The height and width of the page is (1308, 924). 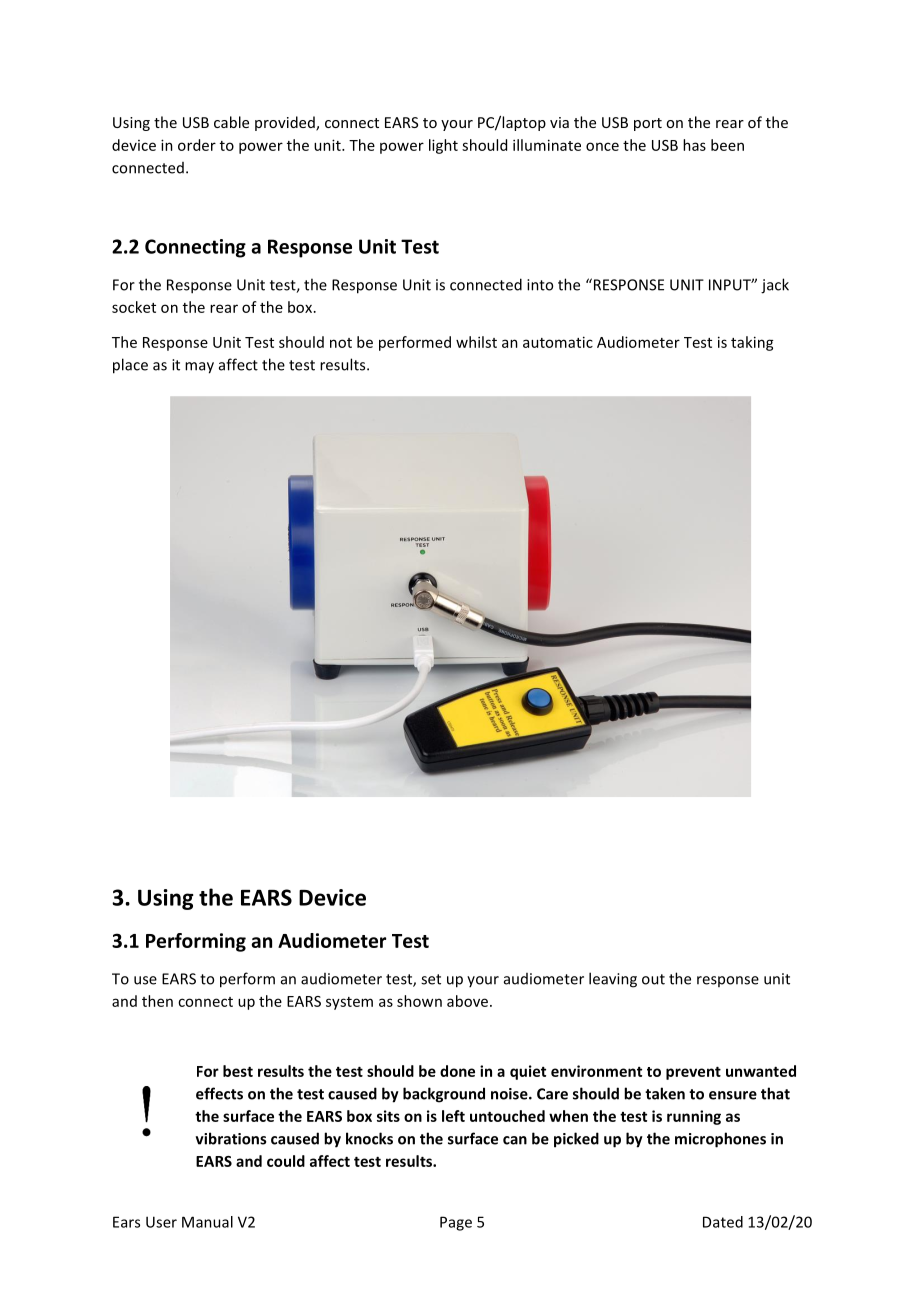 What do you see at coordinates (613, 980) in the page?
I see `leaving` at bounding box center [613, 980].
